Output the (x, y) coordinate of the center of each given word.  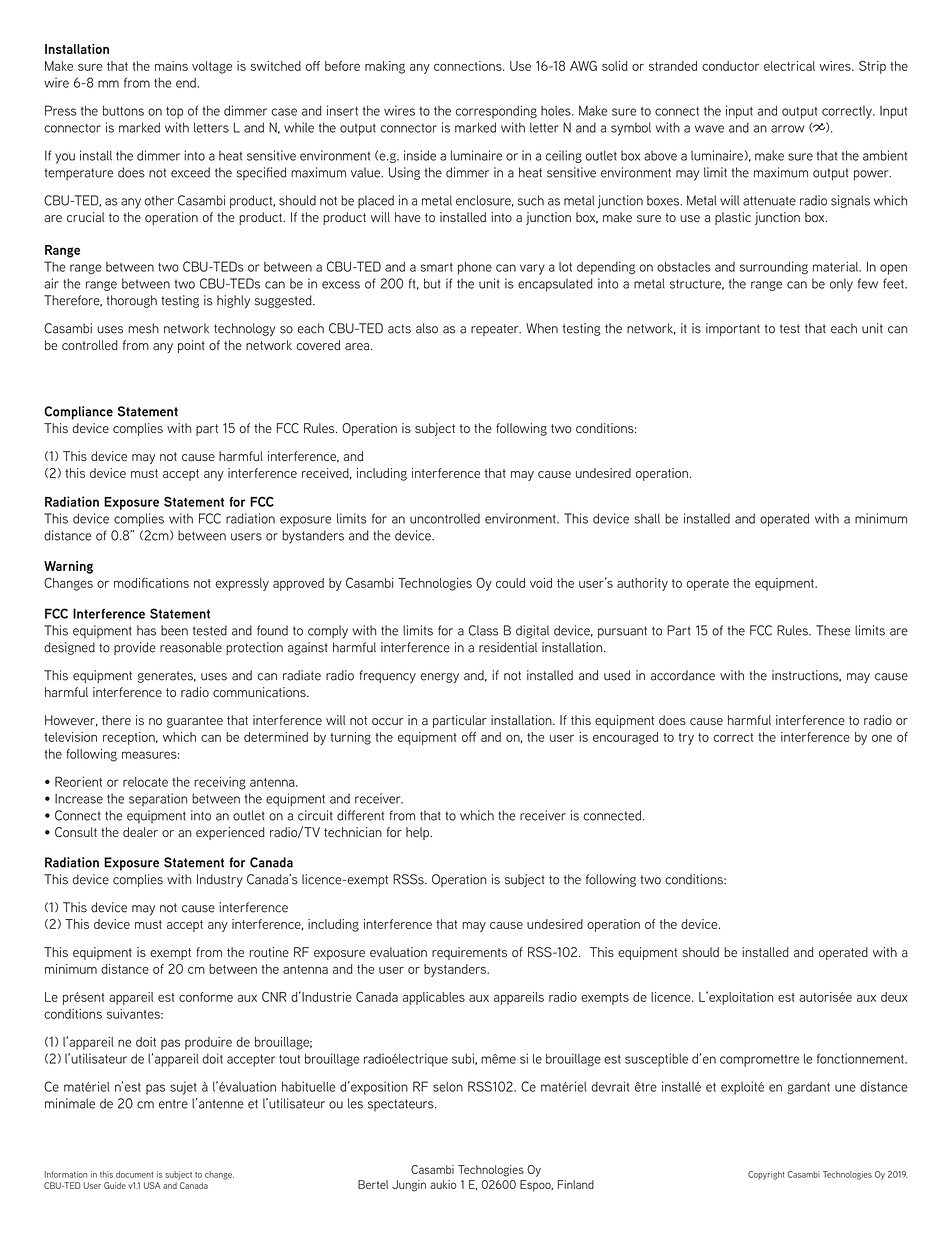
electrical (789, 66)
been (174, 630)
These (833, 630)
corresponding (496, 112)
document (134, 1174)
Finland (576, 1184)
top (174, 113)
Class (484, 630)
